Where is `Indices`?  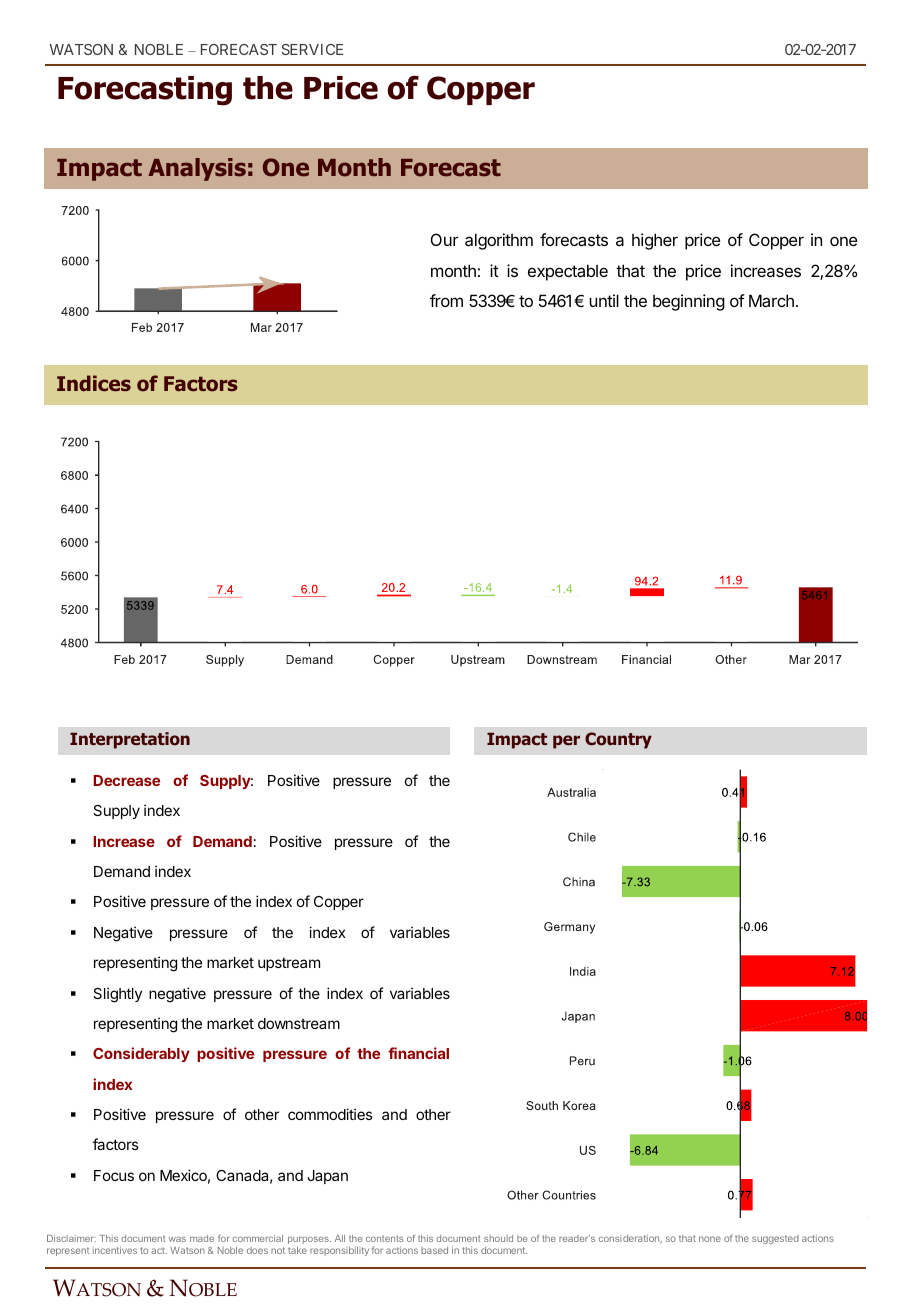 Indices is located at coordinates (94, 383).
